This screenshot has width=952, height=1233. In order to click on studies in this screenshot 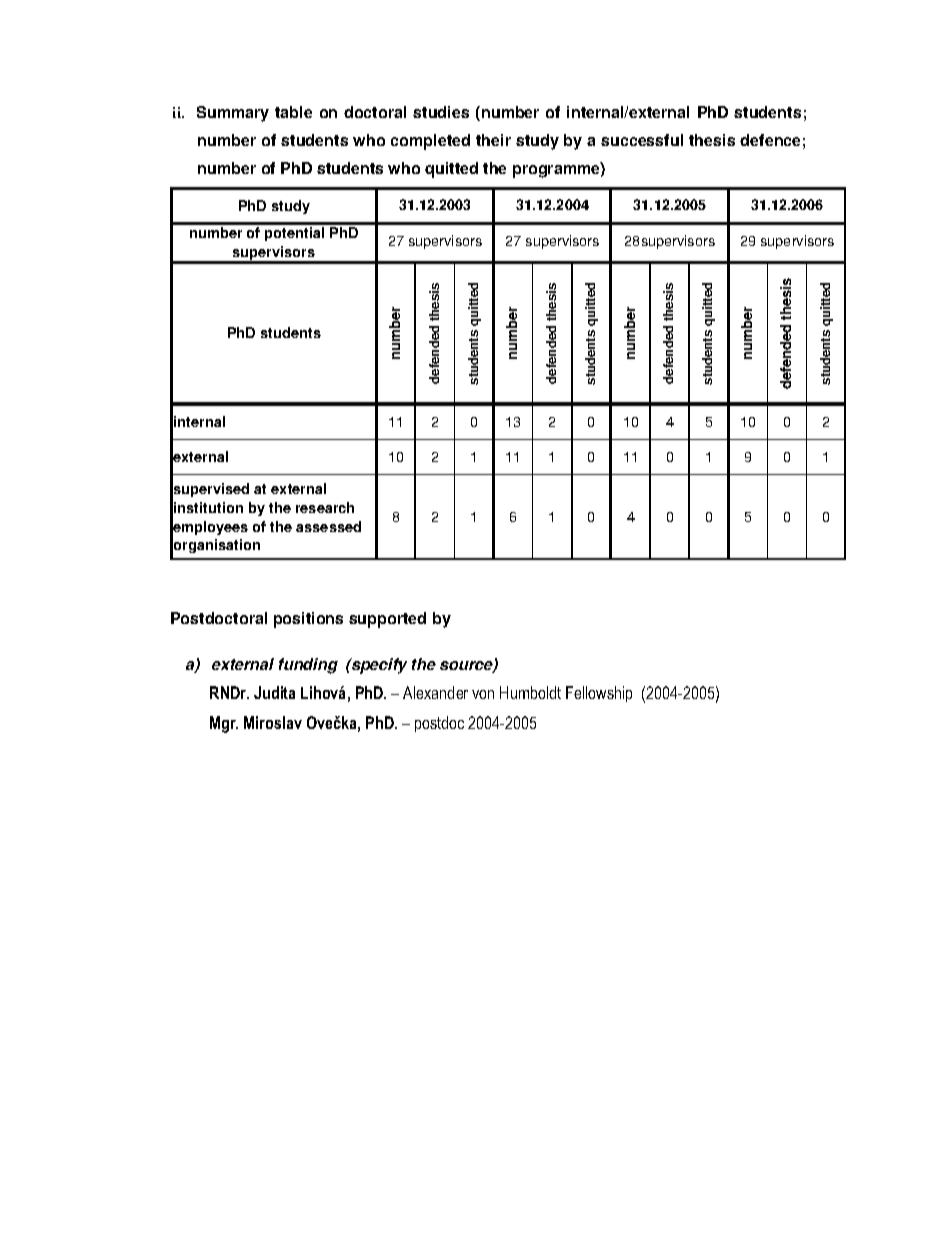, I will do `click(441, 112)`.
